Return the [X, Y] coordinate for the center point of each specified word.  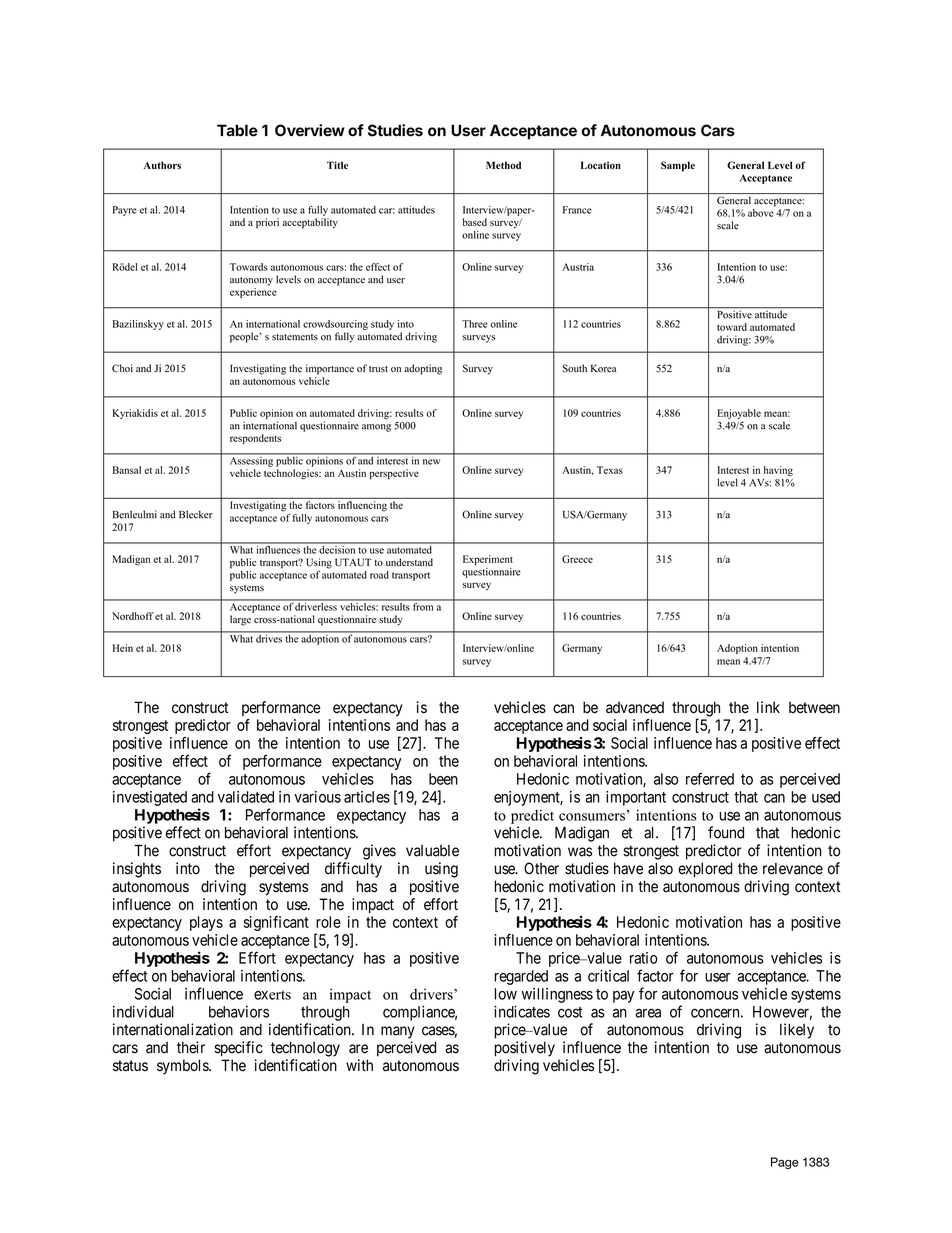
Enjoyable [739, 414]
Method [503, 165]
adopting [423, 369]
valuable [432, 851]
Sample [678, 166]
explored [705, 870]
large [240, 620]
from [423, 605]
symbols [183, 1066]
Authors [162, 165]
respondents [255, 439]
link [768, 707]
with [359, 1065]
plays [206, 923]
